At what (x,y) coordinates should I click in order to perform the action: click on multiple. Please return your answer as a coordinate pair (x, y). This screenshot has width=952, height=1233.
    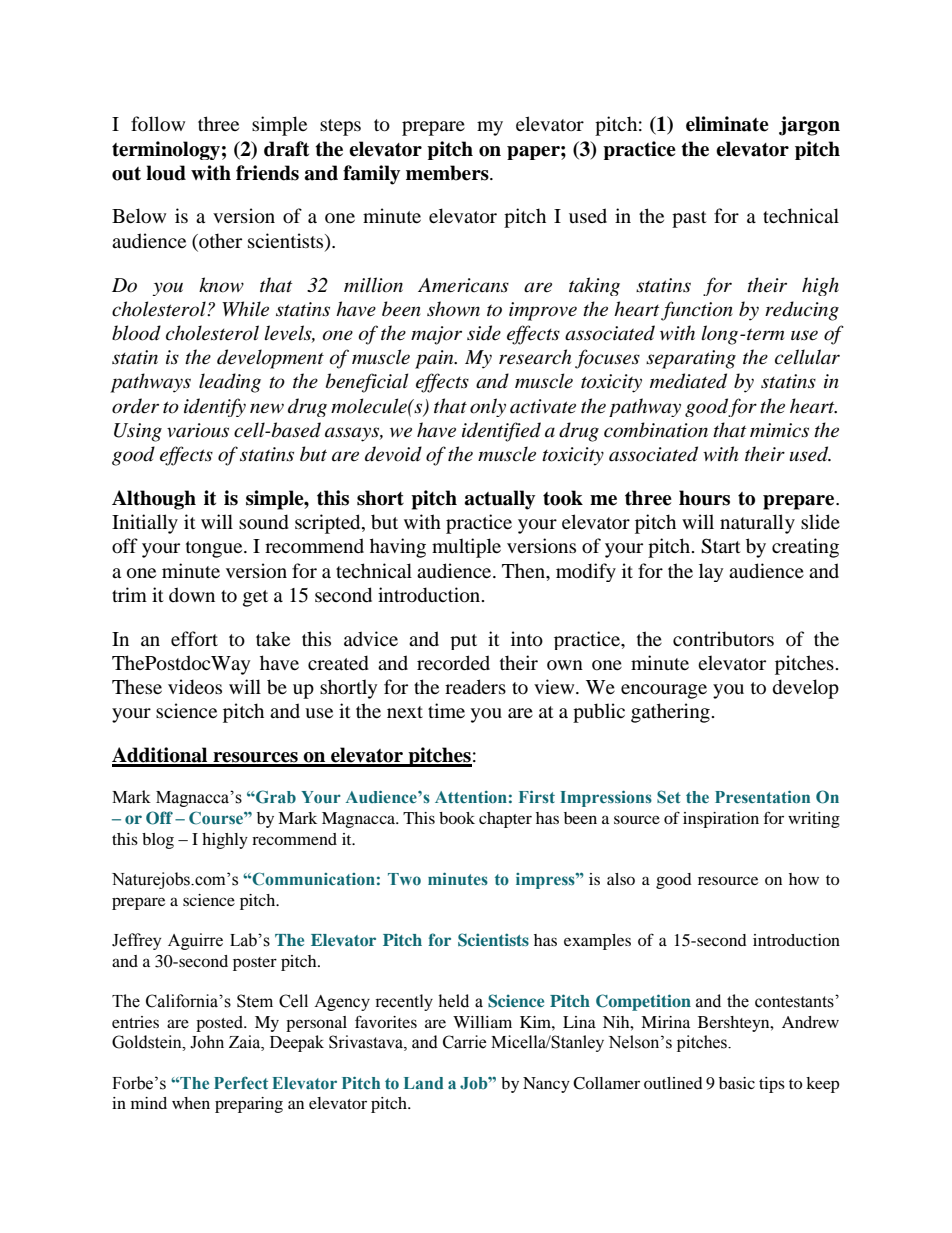
    Looking at the image, I should click on (466, 548).
